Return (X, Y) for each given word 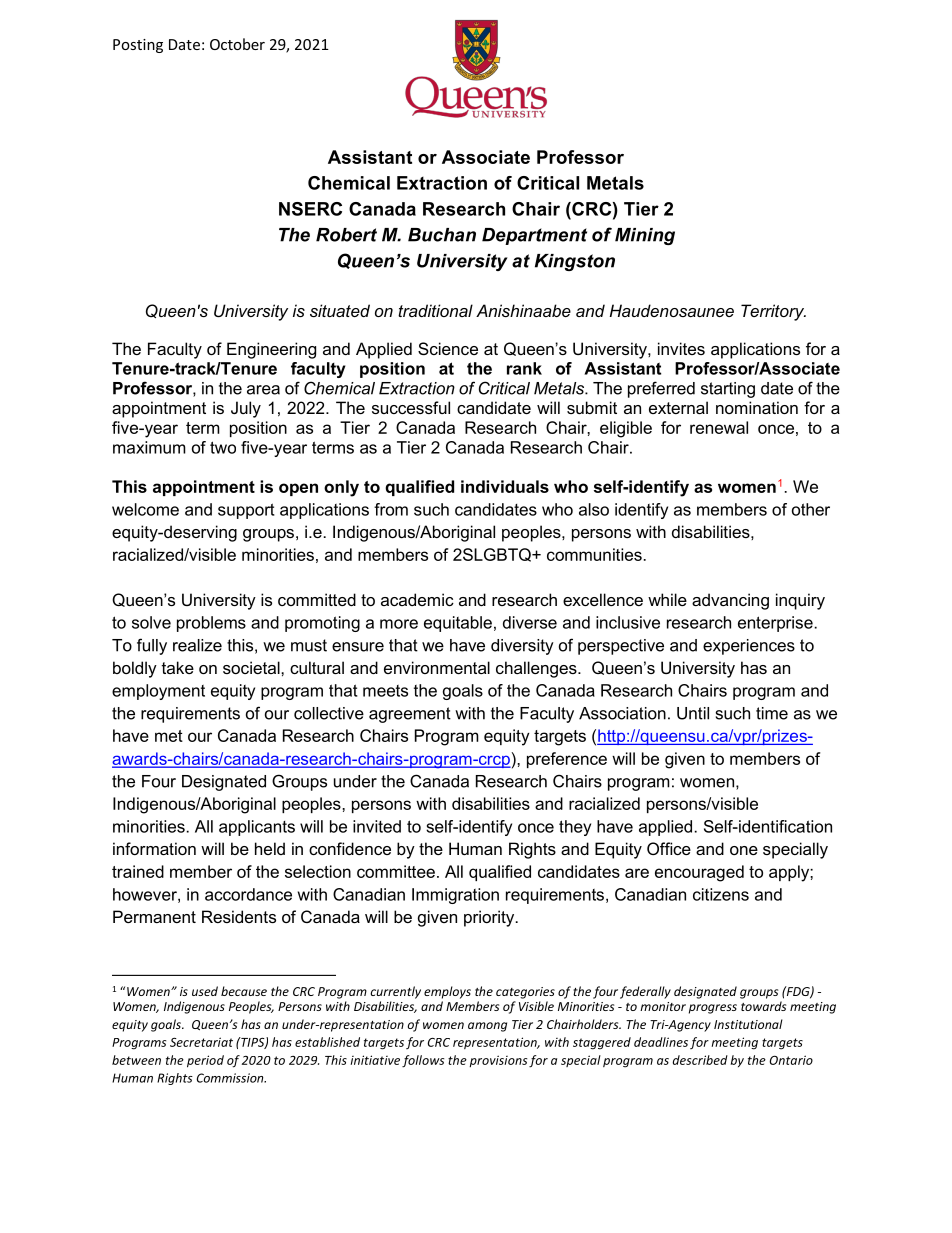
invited (377, 826)
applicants (257, 828)
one (744, 850)
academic (417, 599)
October (237, 44)
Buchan (442, 235)
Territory (773, 312)
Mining (645, 236)
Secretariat (201, 1042)
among (487, 1027)
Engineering (271, 350)
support (246, 511)
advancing (730, 601)
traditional (435, 310)
